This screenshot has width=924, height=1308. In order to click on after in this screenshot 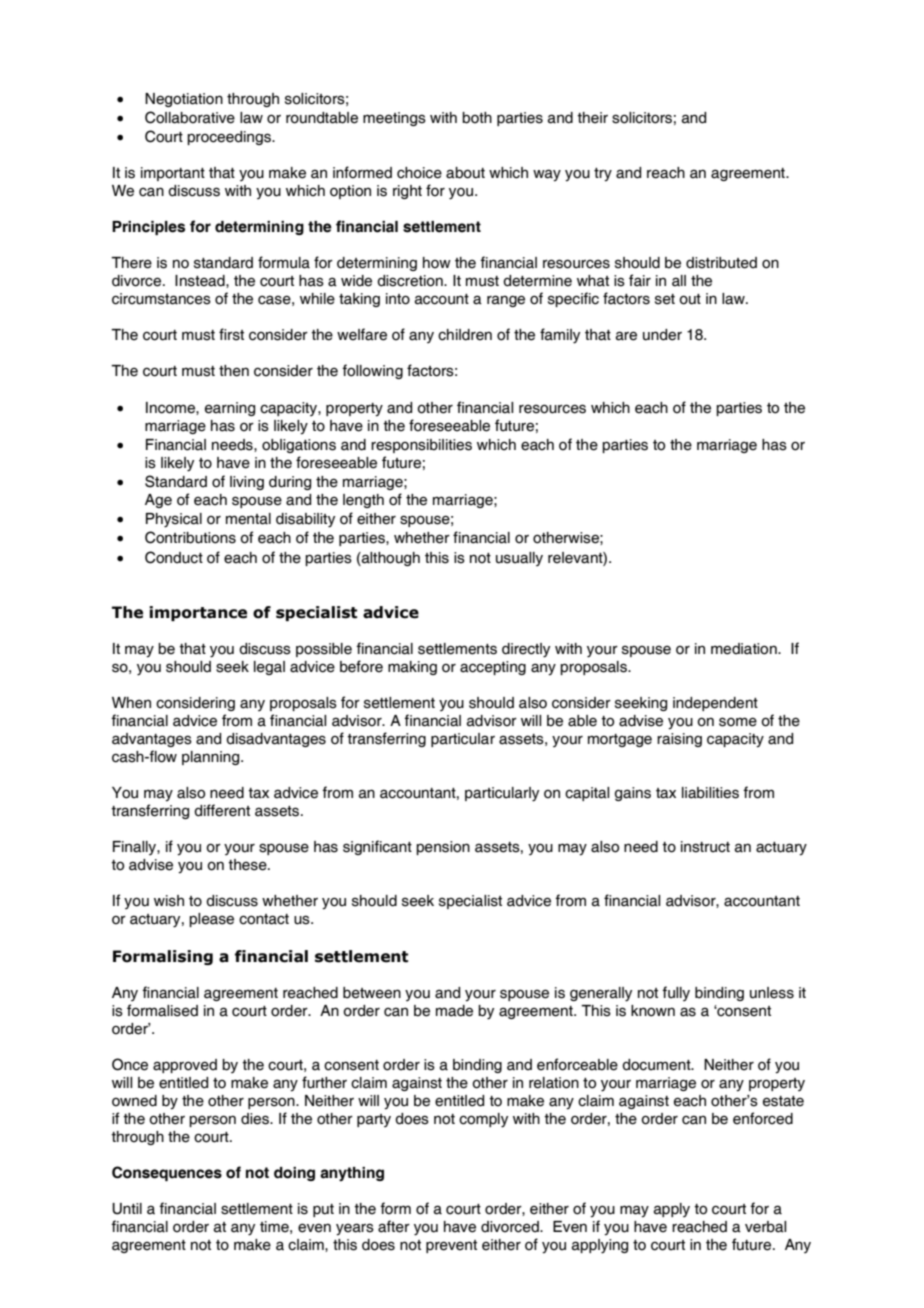, I will do `click(394, 1226)`.
